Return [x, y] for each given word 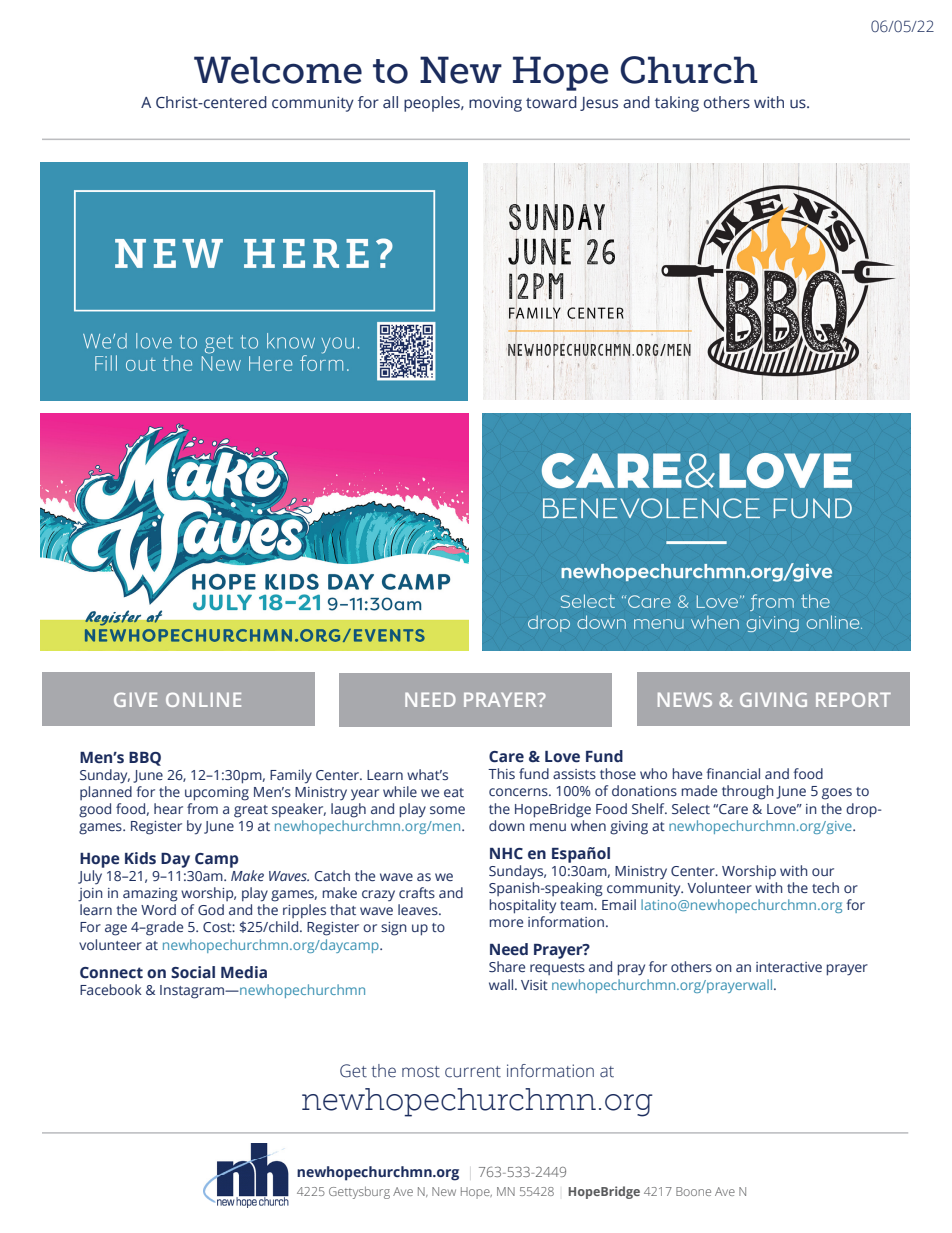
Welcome [278, 70]
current [473, 1072]
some [447, 810]
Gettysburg [359, 1192]
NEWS [685, 700]
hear [168, 808]
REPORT [853, 700]
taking [677, 104]
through [748, 792]
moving [495, 104]
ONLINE [203, 700]
